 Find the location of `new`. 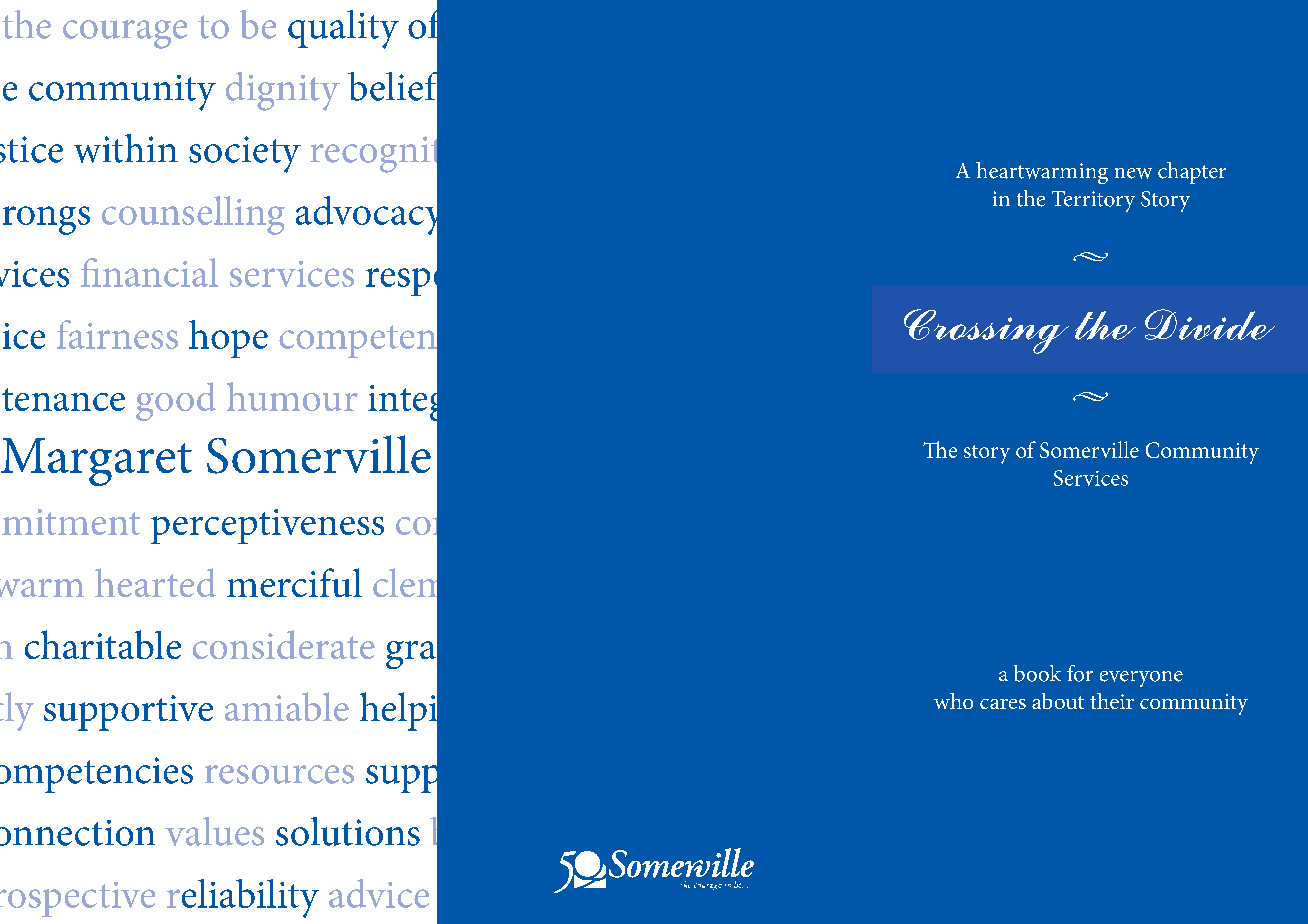

new is located at coordinates (1133, 173).
